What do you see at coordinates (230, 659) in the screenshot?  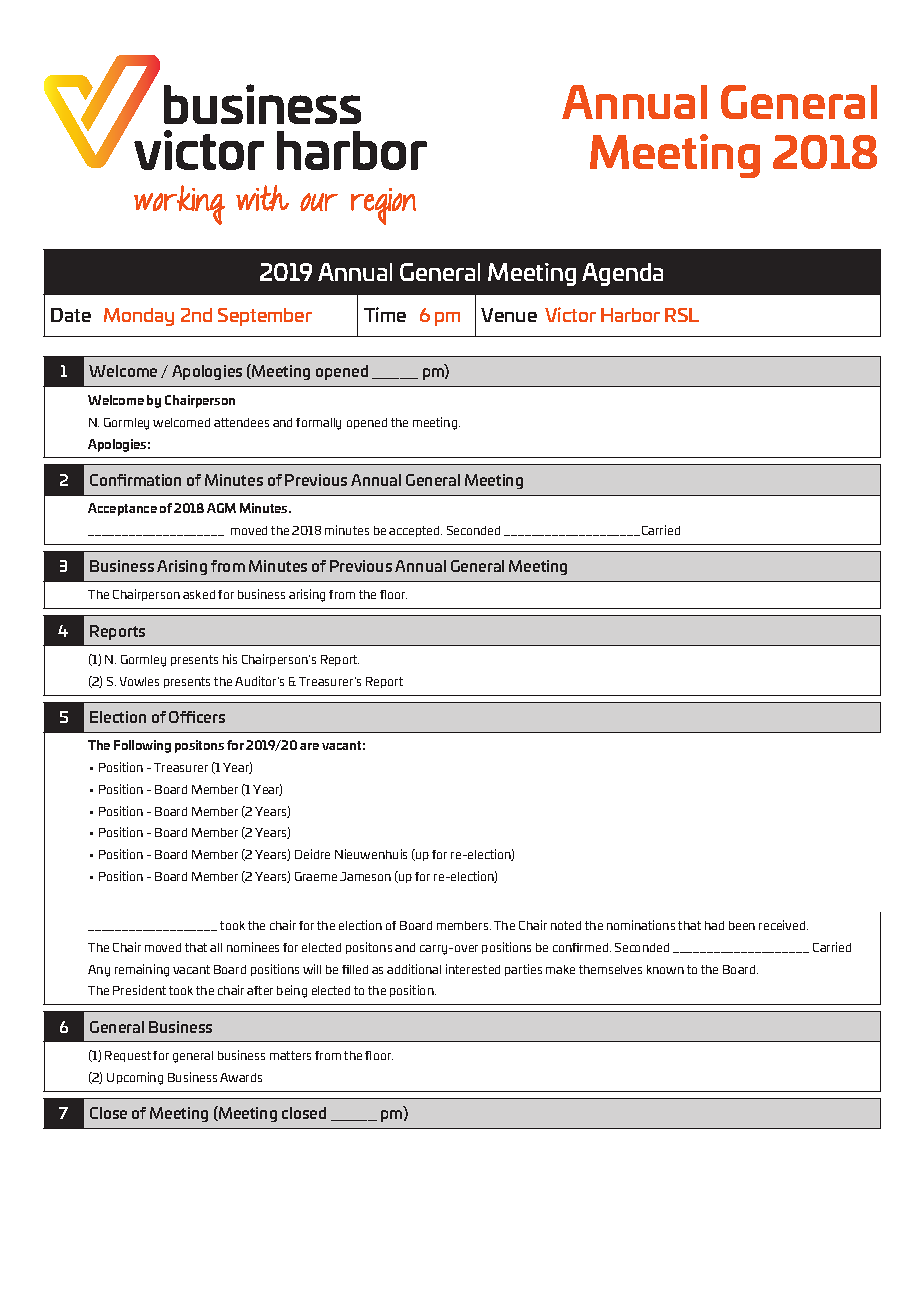 I see `his` at bounding box center [230, 659].
